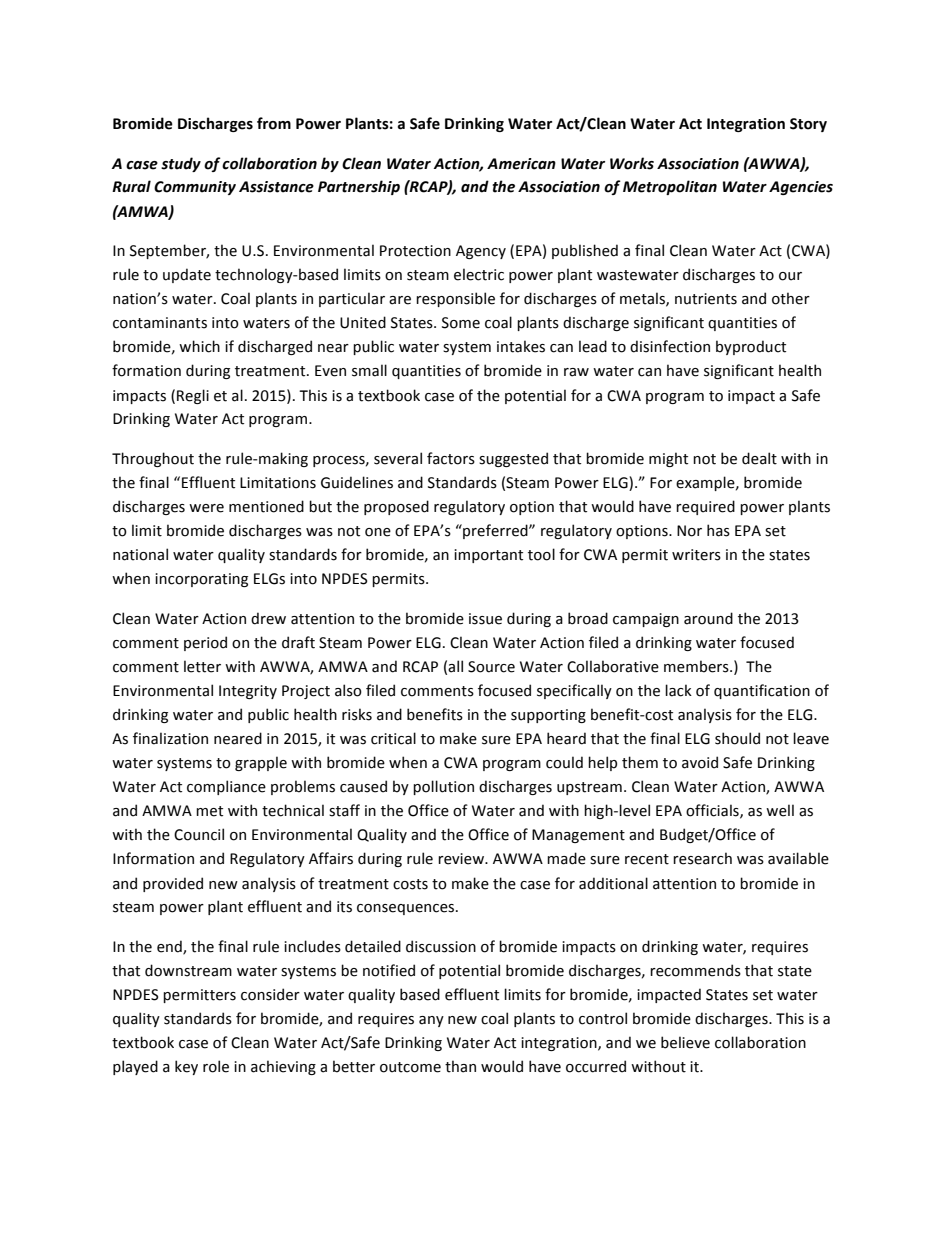 This image has width=952, height=1233. I want to click on should, so click(737, 738).
